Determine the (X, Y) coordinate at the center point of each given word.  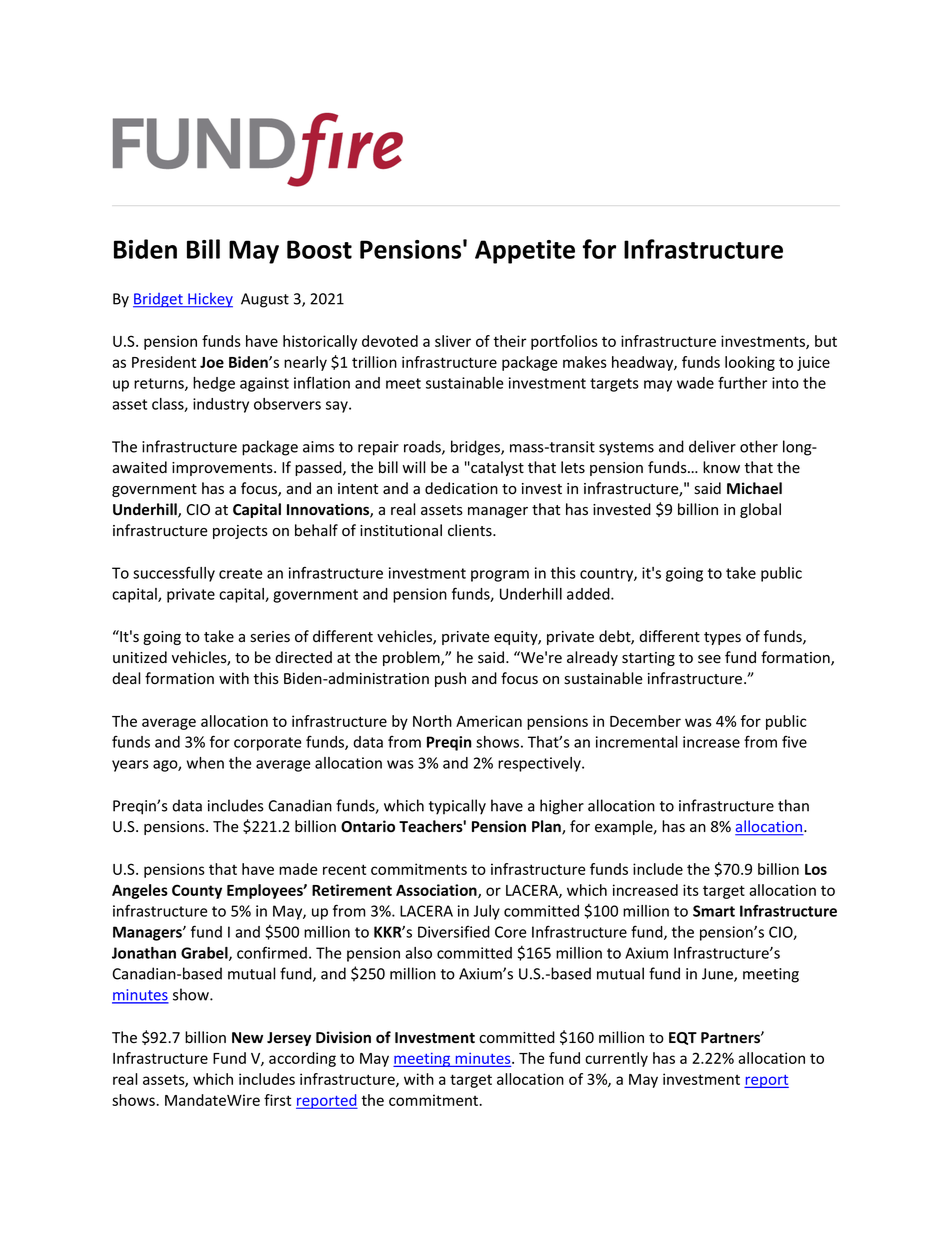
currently (616, 1059)
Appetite (525, 252)
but (826, 341)
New (247, 1037)
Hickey (209, 300)
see (709, 659)
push (450, 679)
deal (126, 678)
